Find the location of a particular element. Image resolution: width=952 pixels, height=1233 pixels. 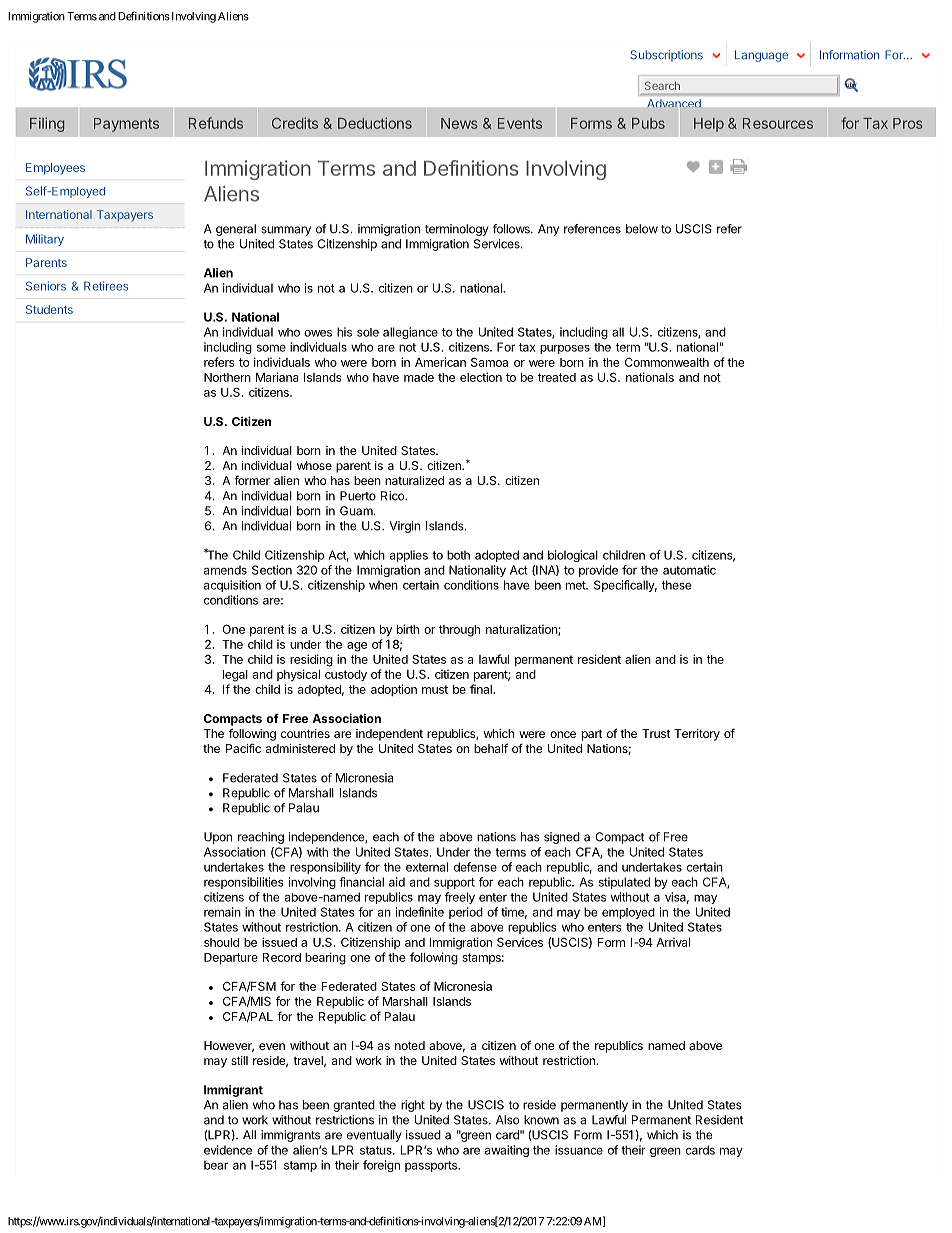

evidence is located at coordinates (228, 1150).
